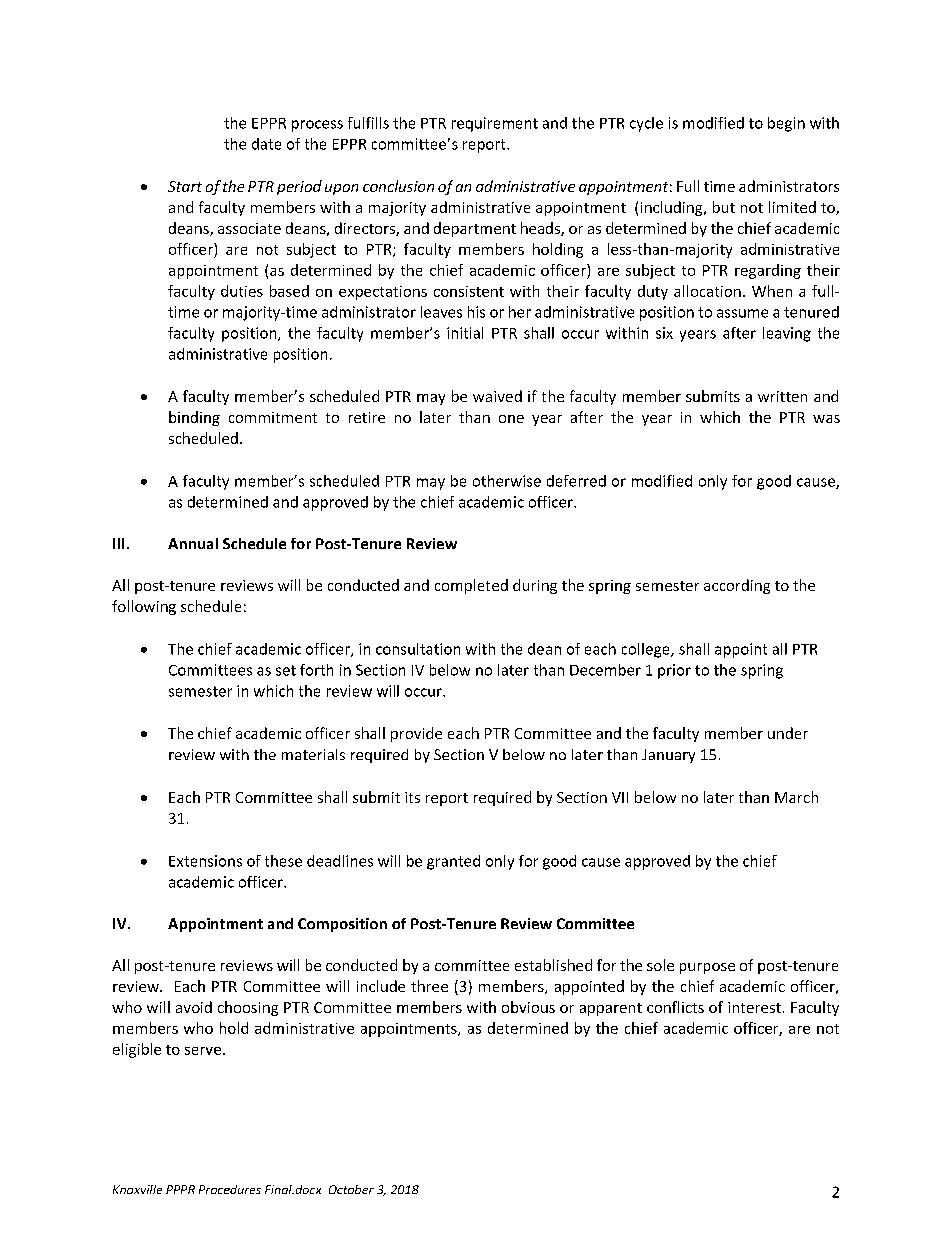  I want to click on Start, so click(185, 186).
